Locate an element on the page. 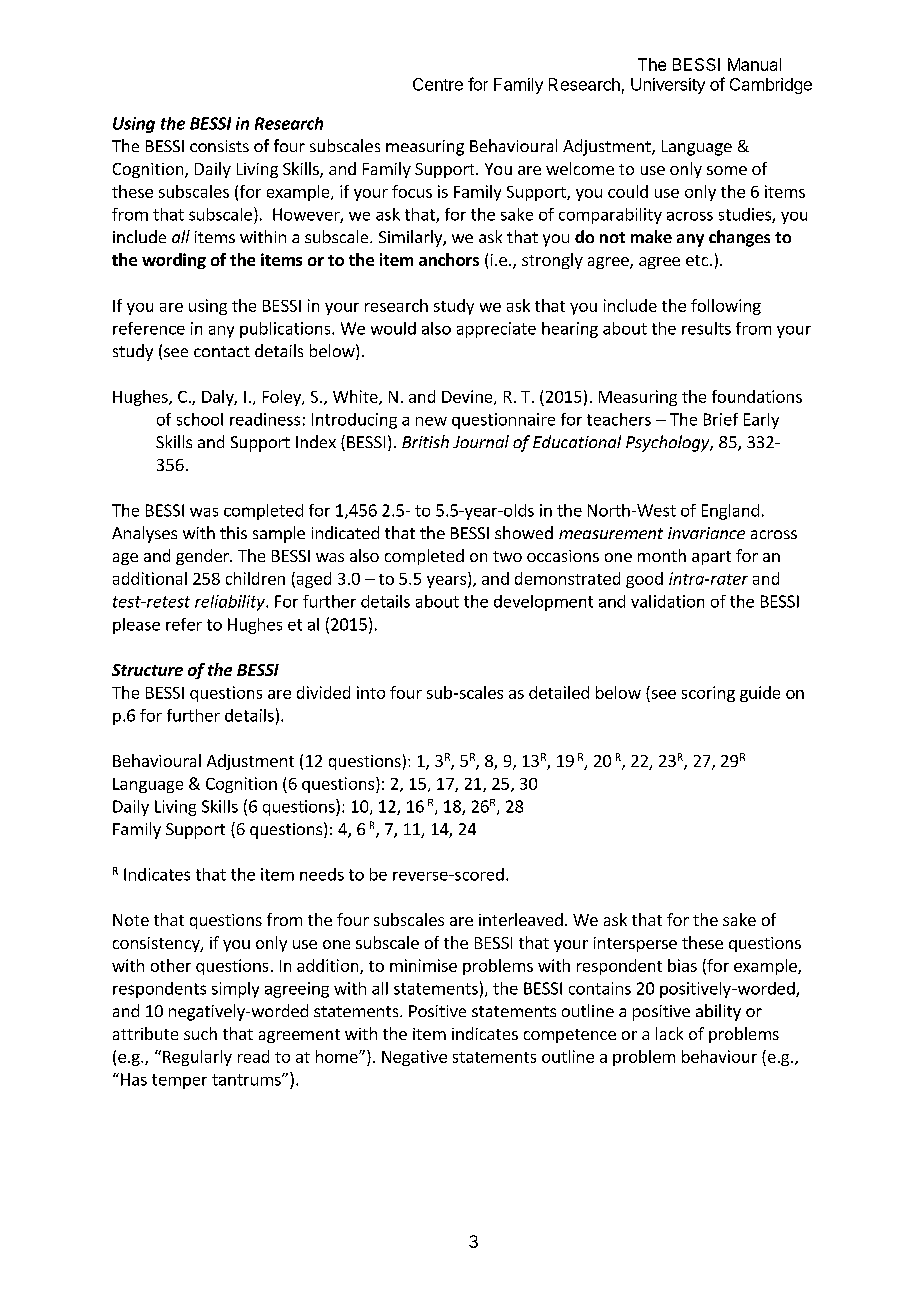 This document has width=924, height=1308. consists is located at coordinates (219, 146).
